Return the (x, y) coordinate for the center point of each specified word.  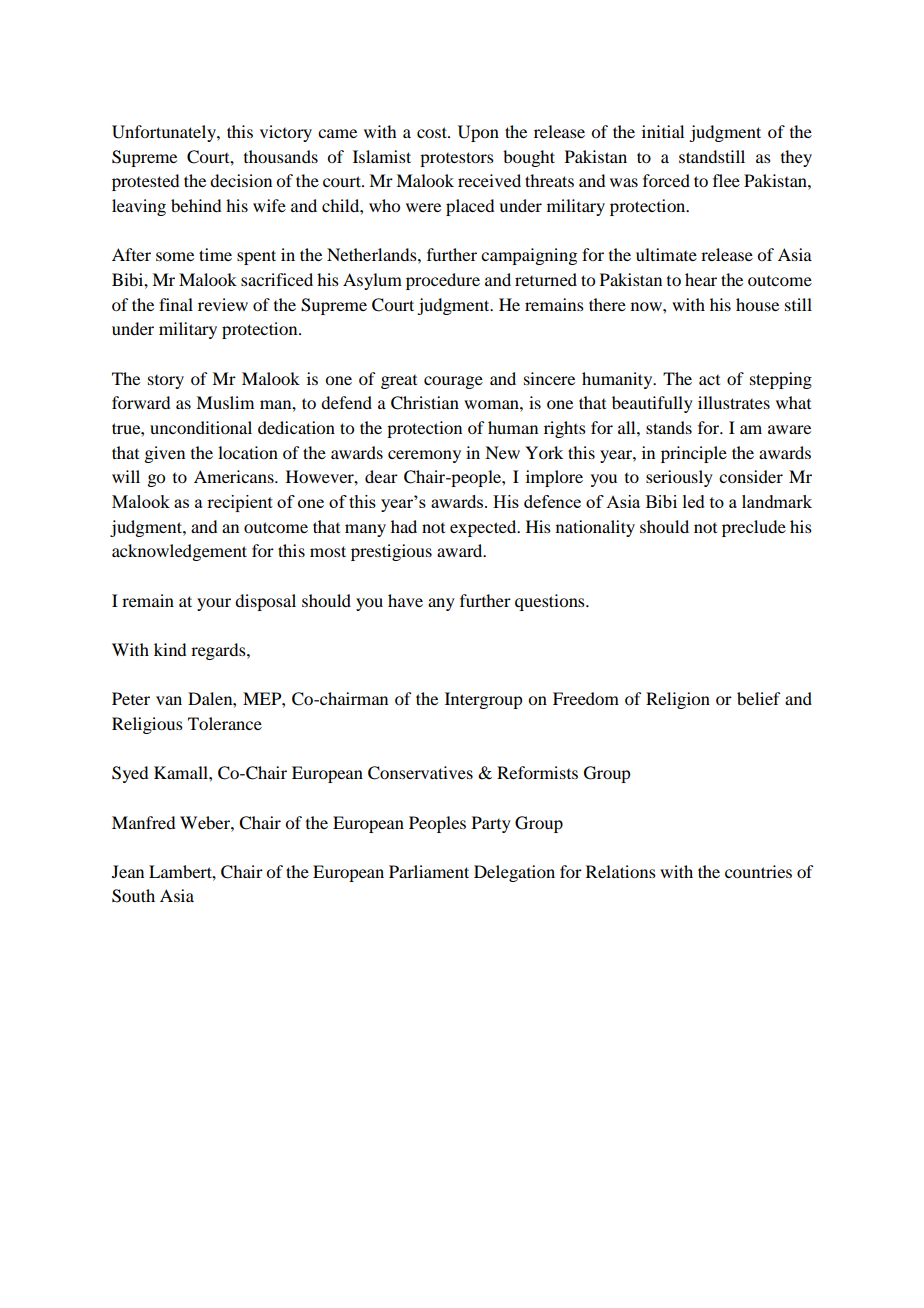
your (214, 604)
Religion (678, 700)
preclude (754, 528)
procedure (443, 281)
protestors (457, 159)
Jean (128, 871)
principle (694, 454)
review (223, 304)
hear (701, 279)
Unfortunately (165, 133)
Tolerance (225, 723)
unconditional (201, 427)
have (405, 600)
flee (726, 180)
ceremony (424, 456)
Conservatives (420, 773)
